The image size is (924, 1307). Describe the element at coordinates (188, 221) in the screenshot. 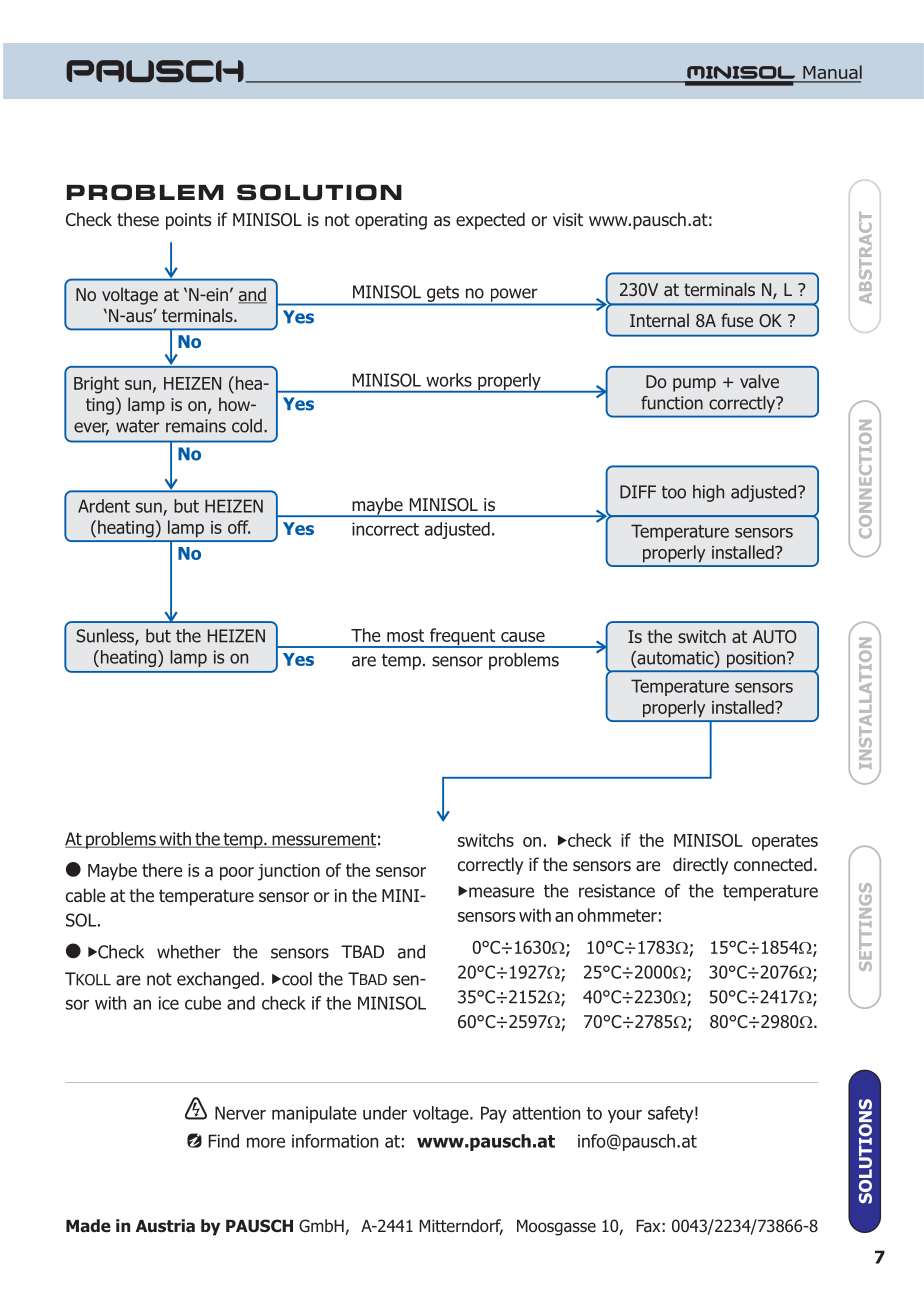

I see `points` at that location.
